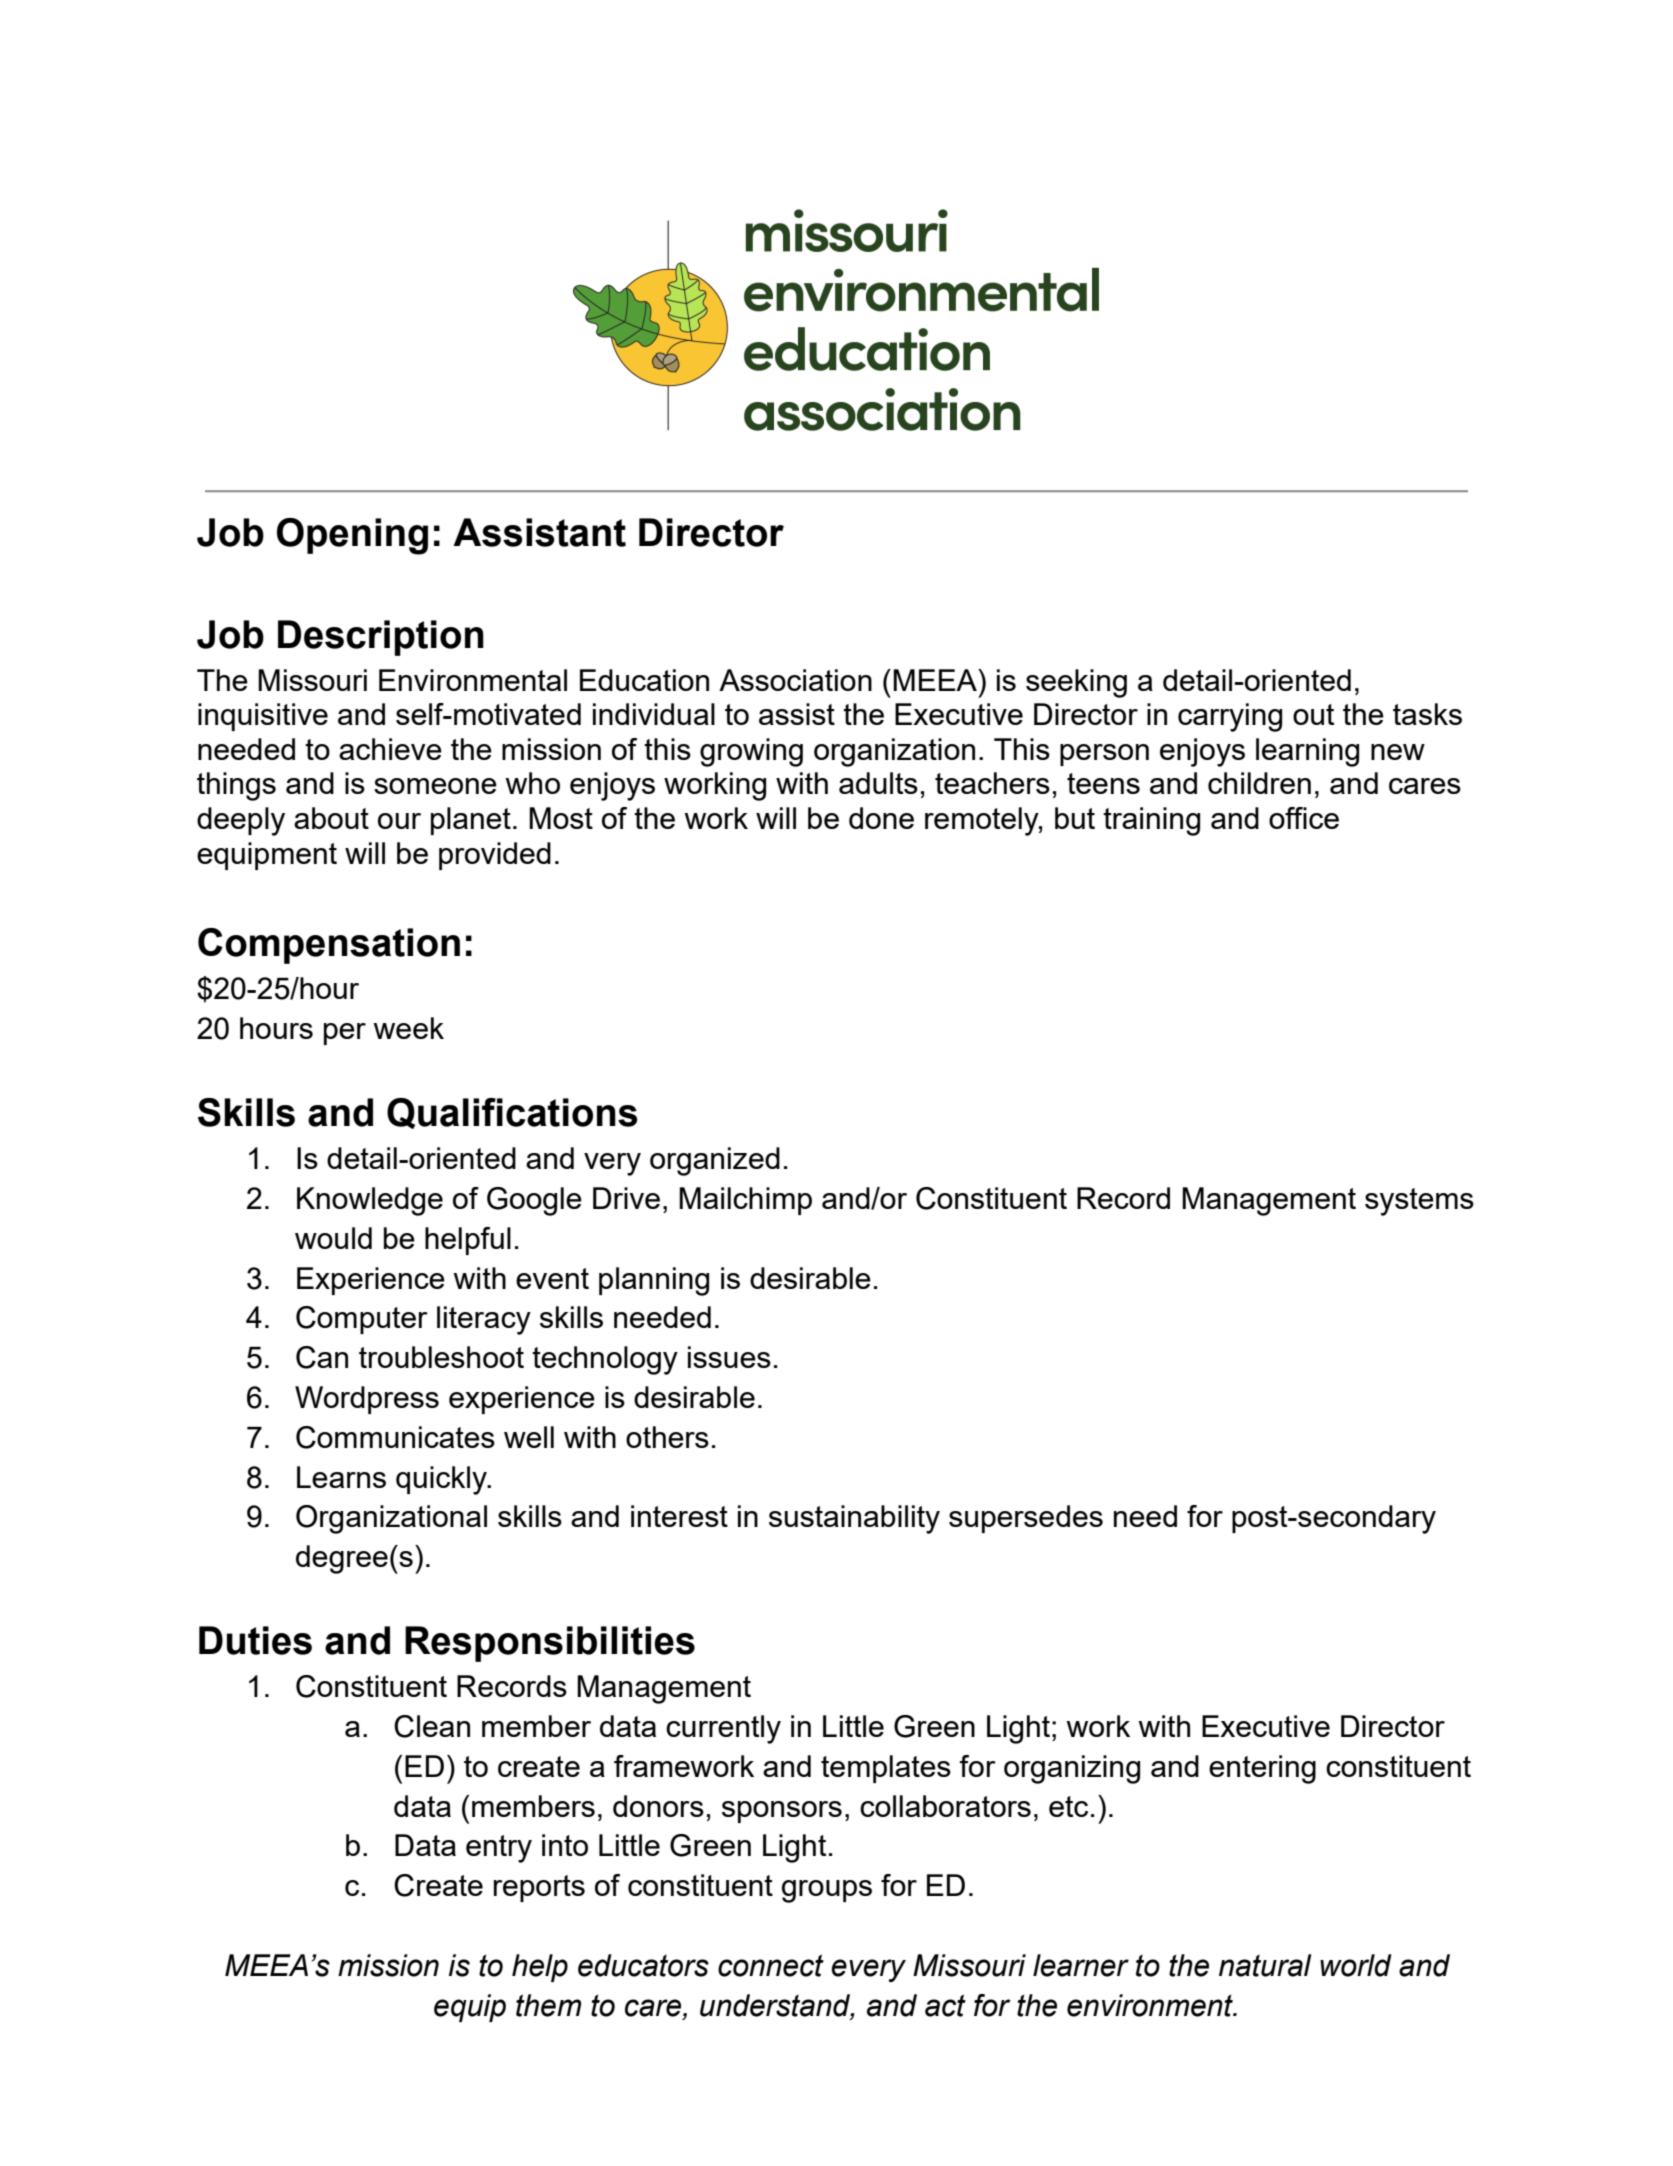  I want to click on sustainability, so click(854, 1519).
